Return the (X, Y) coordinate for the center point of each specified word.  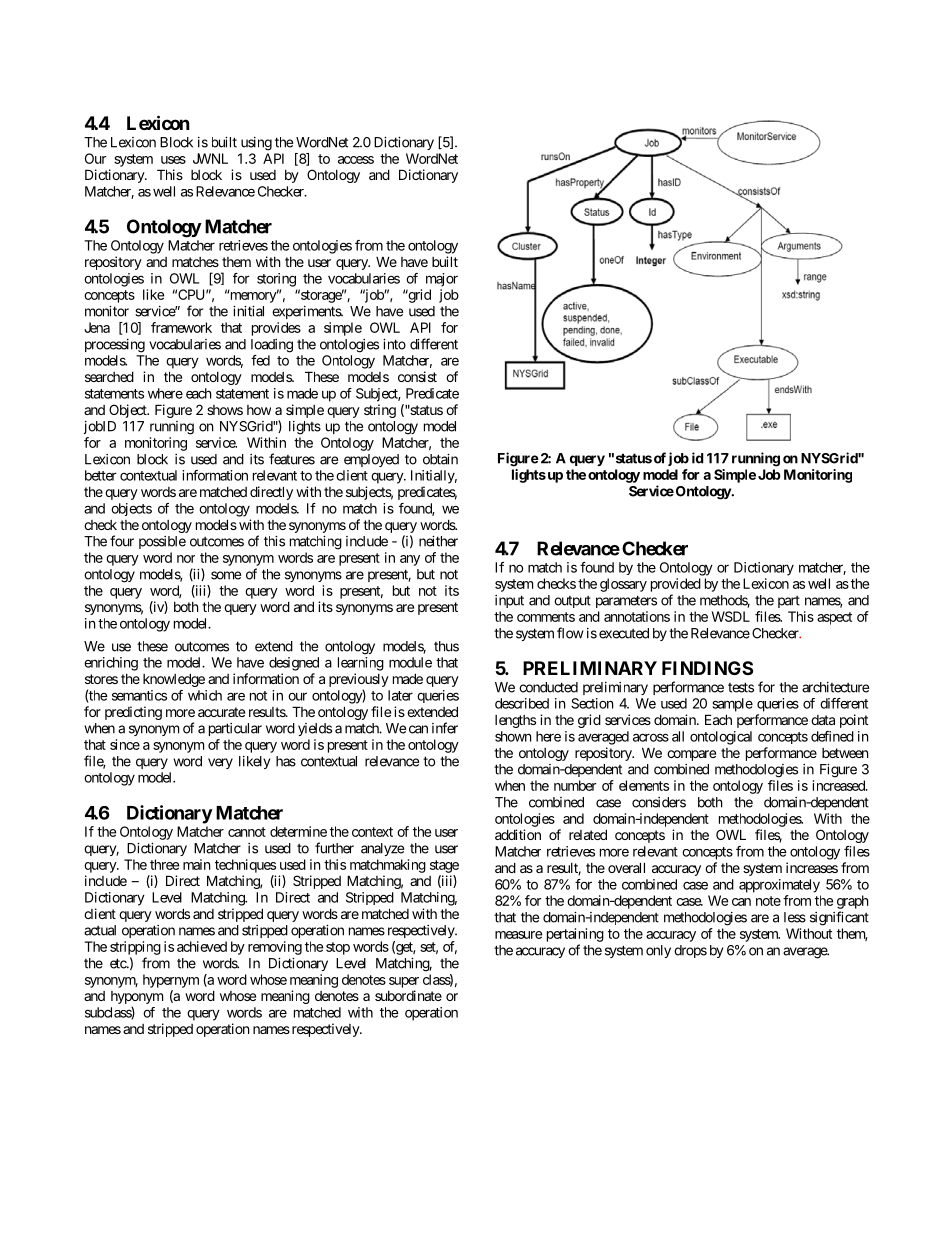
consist (417, 376)
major (442, 280)
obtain (440, 459)
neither (438, 541)
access (356, 160)
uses (173, 160)
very (220, 763)
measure (518, 935)
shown (513, 736)
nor (186, 559)
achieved (202, 946)
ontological (721, 738)
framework (181, 327)
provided (676, 585)
